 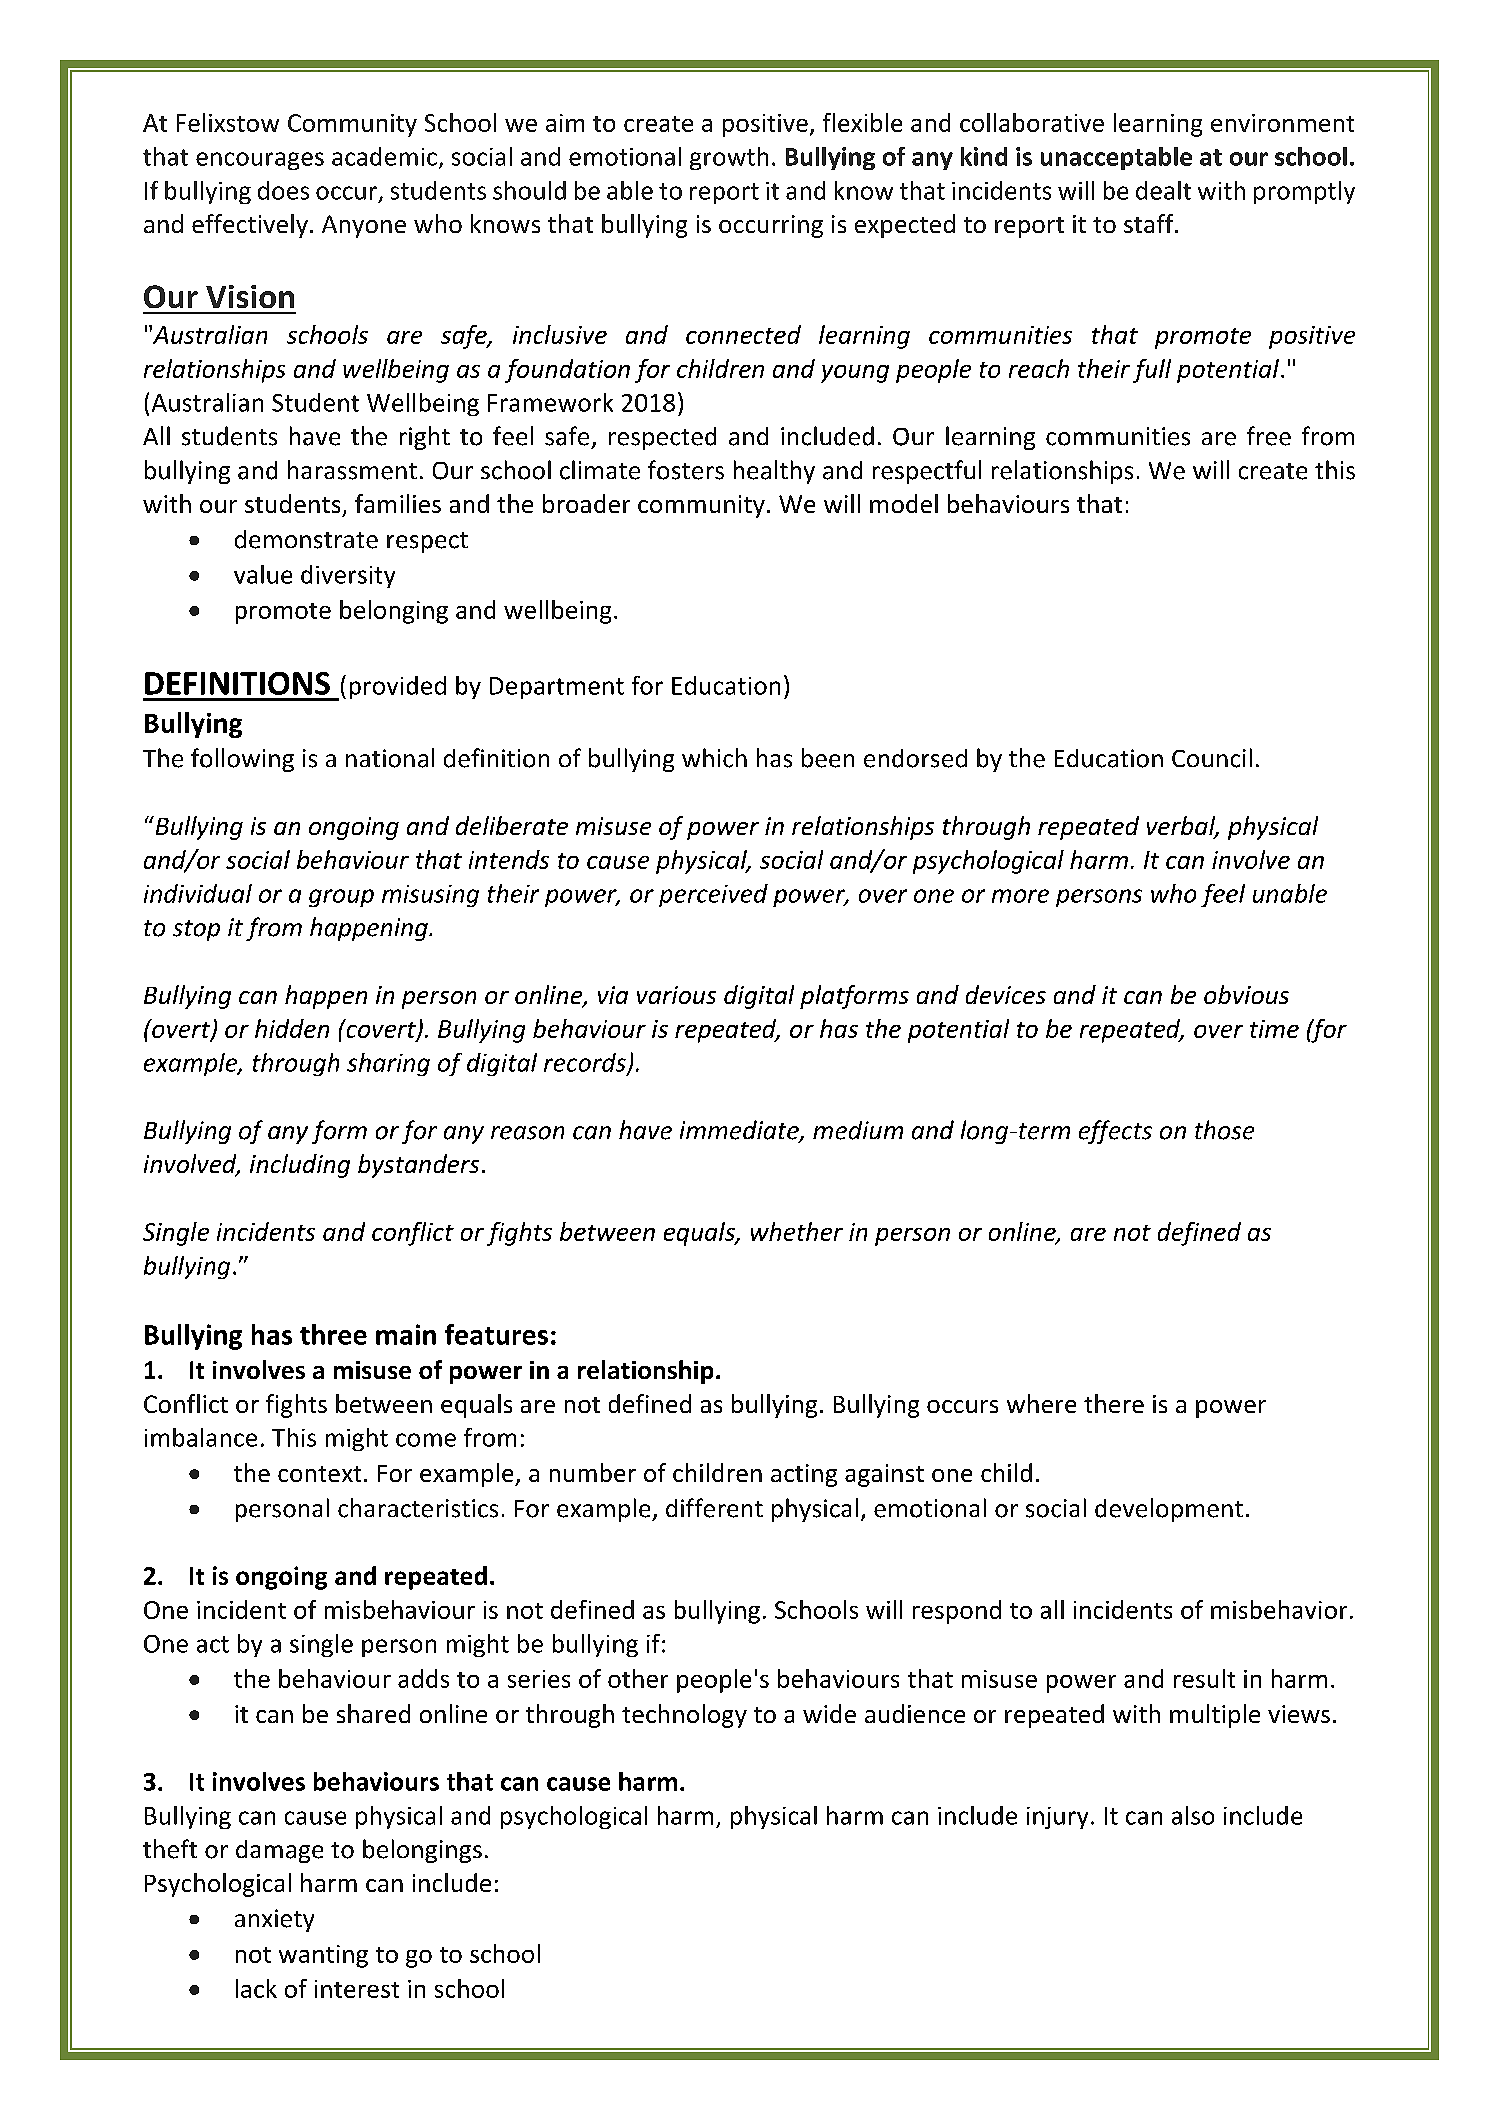 I want to click on also, so click(x=1193, y=1815).
